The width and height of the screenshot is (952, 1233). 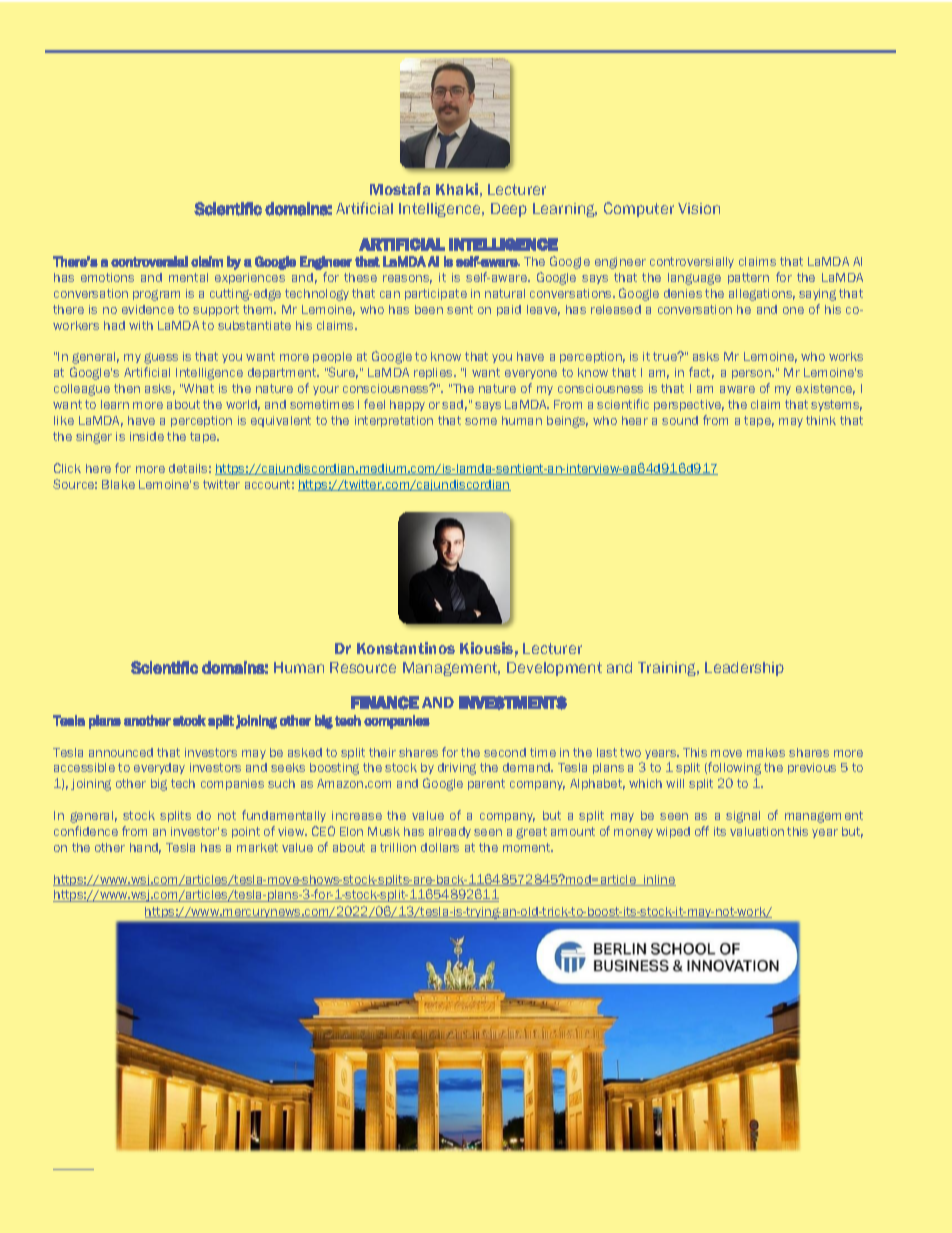 What do you see at coordinates (434, 373) in the screenshot?
I see `replies` at bounding box center [434, 373].
